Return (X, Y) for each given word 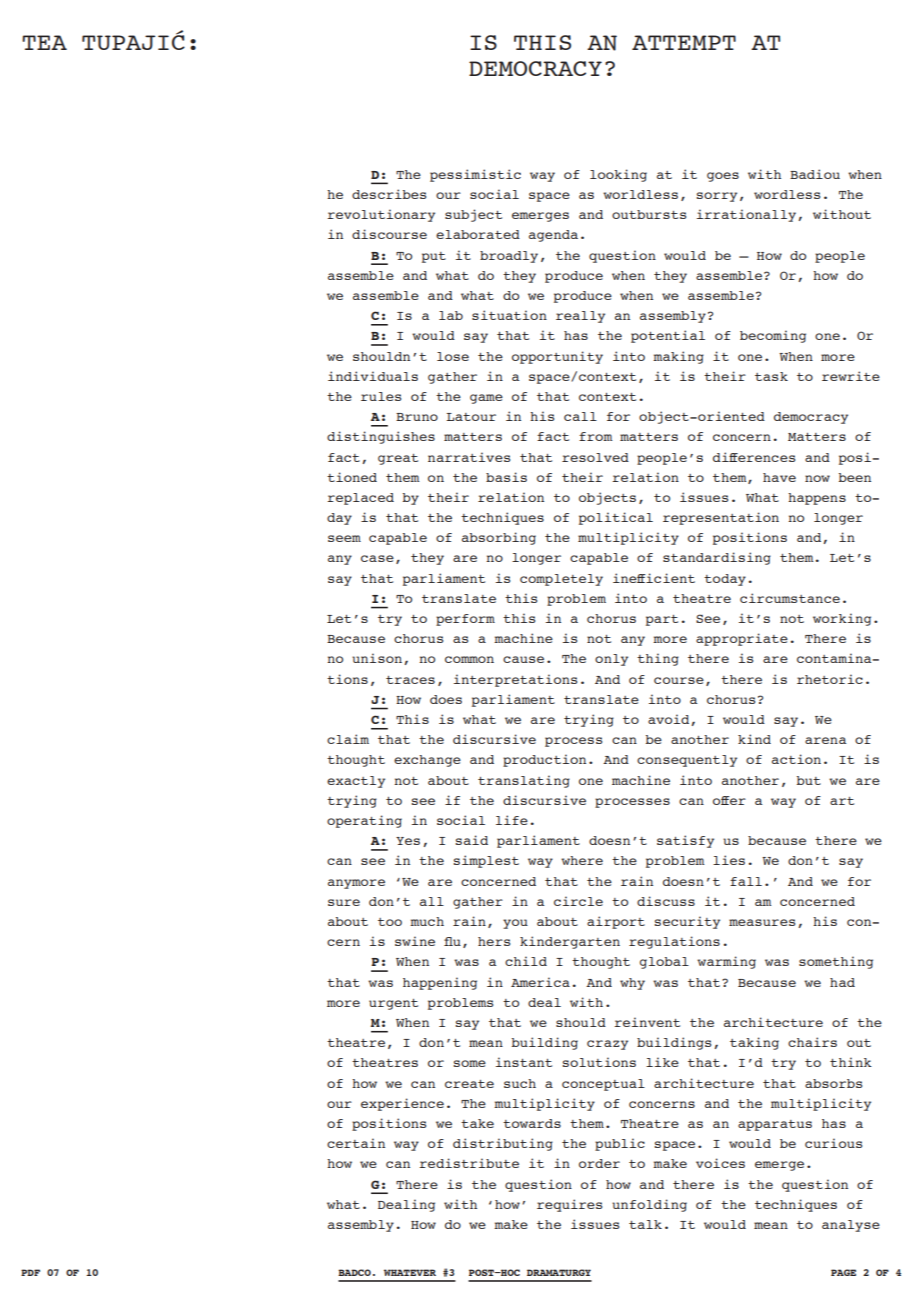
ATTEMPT (684, 42)
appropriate (742, 639)
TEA (44, 42)
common (469, 659)
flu (452, 941)
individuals (373, 376)
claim (348, 739)
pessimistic (475, 175)
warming (726, 962)
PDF (30, 1272)
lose (453, 356)
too (390, 922)
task (771, 376)
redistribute (469, 1163)
